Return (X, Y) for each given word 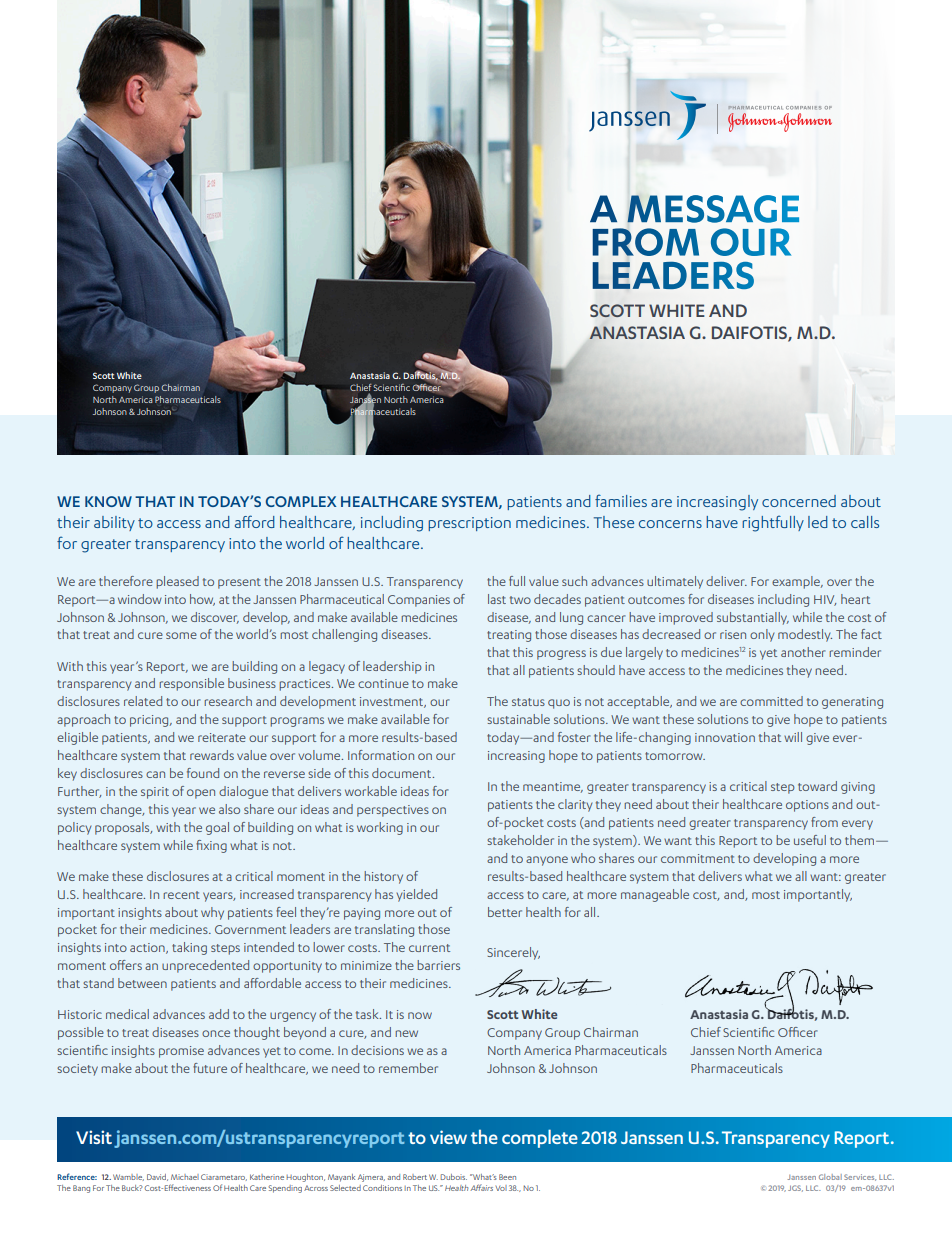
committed (771, 701)
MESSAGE (713, 209)
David (157, 1177)
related (143, 701)
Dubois (453, 1177)
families (621, 500)
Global (830, 1177)
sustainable (518, 719)
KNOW (108, 501)
